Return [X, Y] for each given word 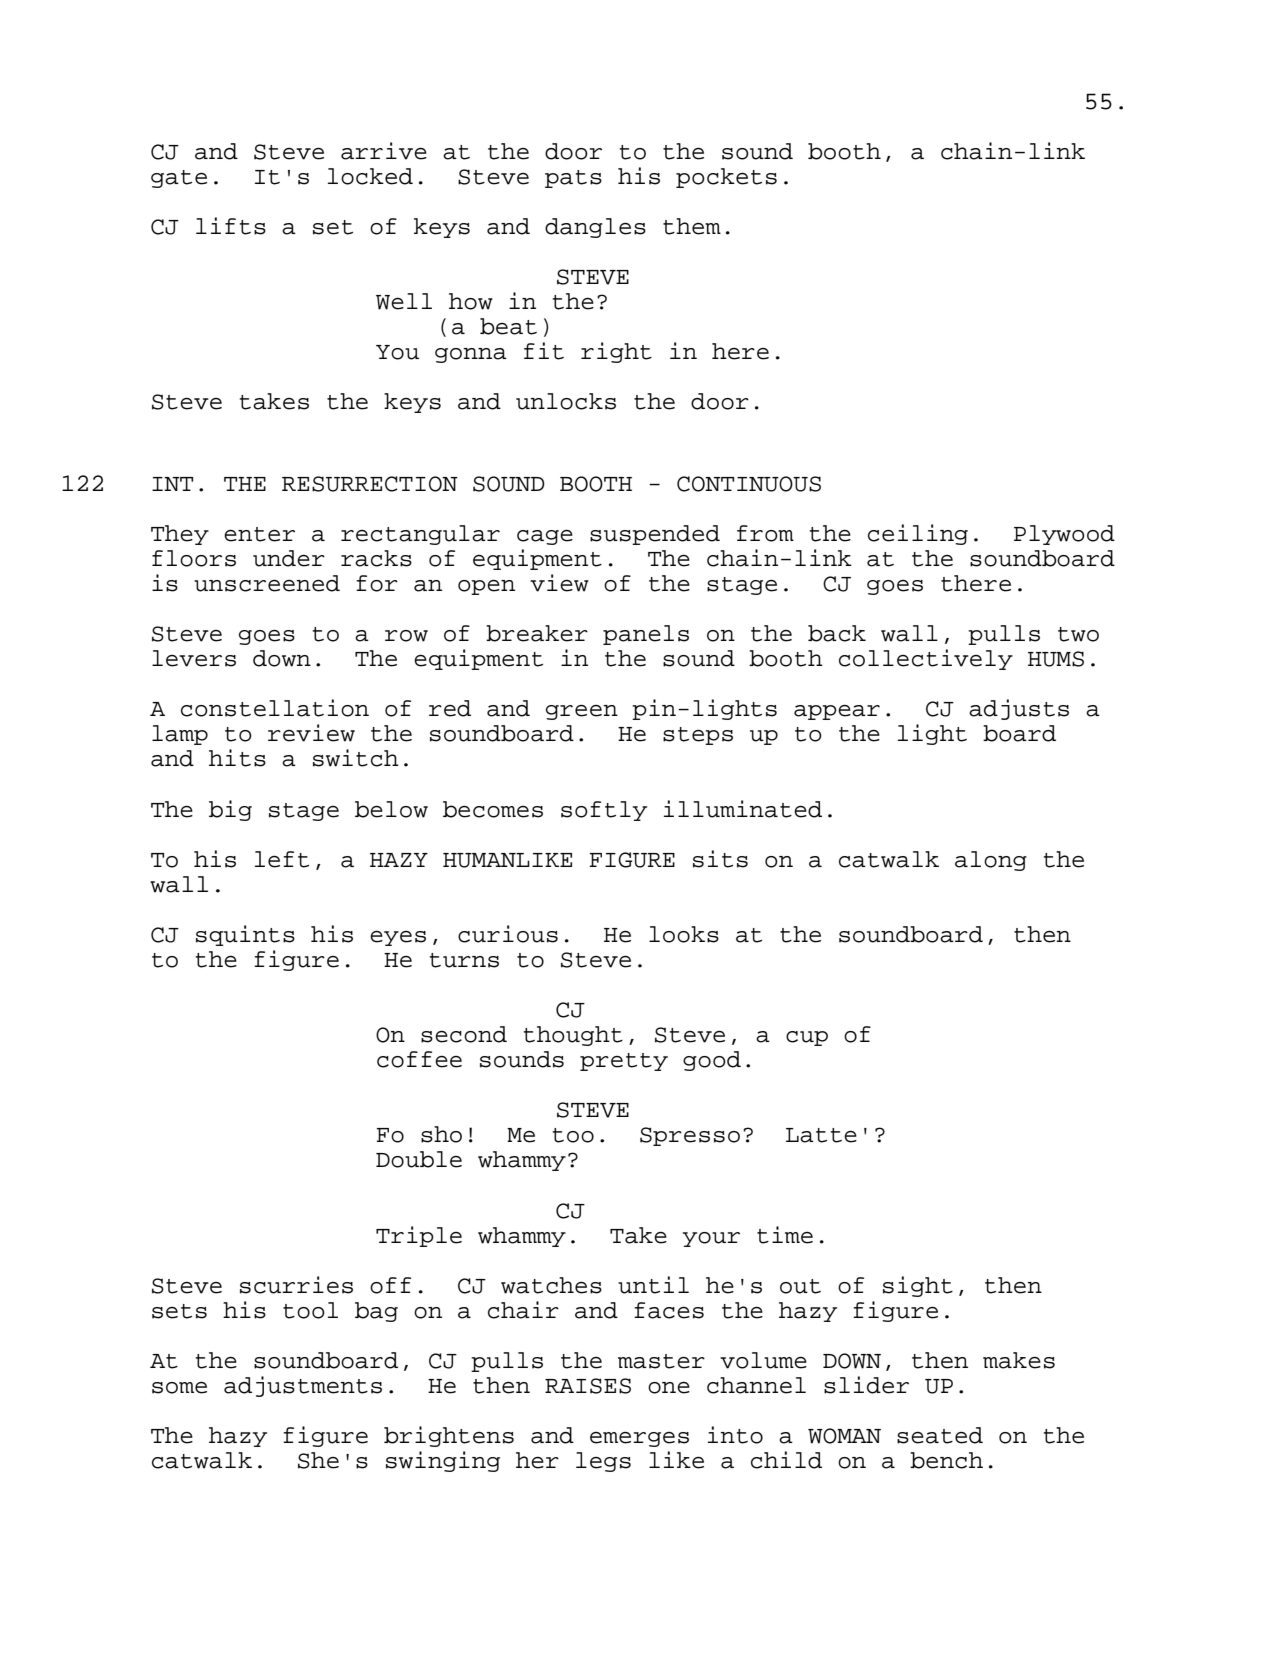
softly [604, 811]
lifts [231, 226]
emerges [639, 1439]
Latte [821, 1135]
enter [259, 534]
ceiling [918, 534]
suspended [655, 535]
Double [419, 1159]
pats [573, 179]
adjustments [303, 1386]
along [991, 861]
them [692, 226]
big [230, 810]
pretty [624, 1062]
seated [940, 1435]
